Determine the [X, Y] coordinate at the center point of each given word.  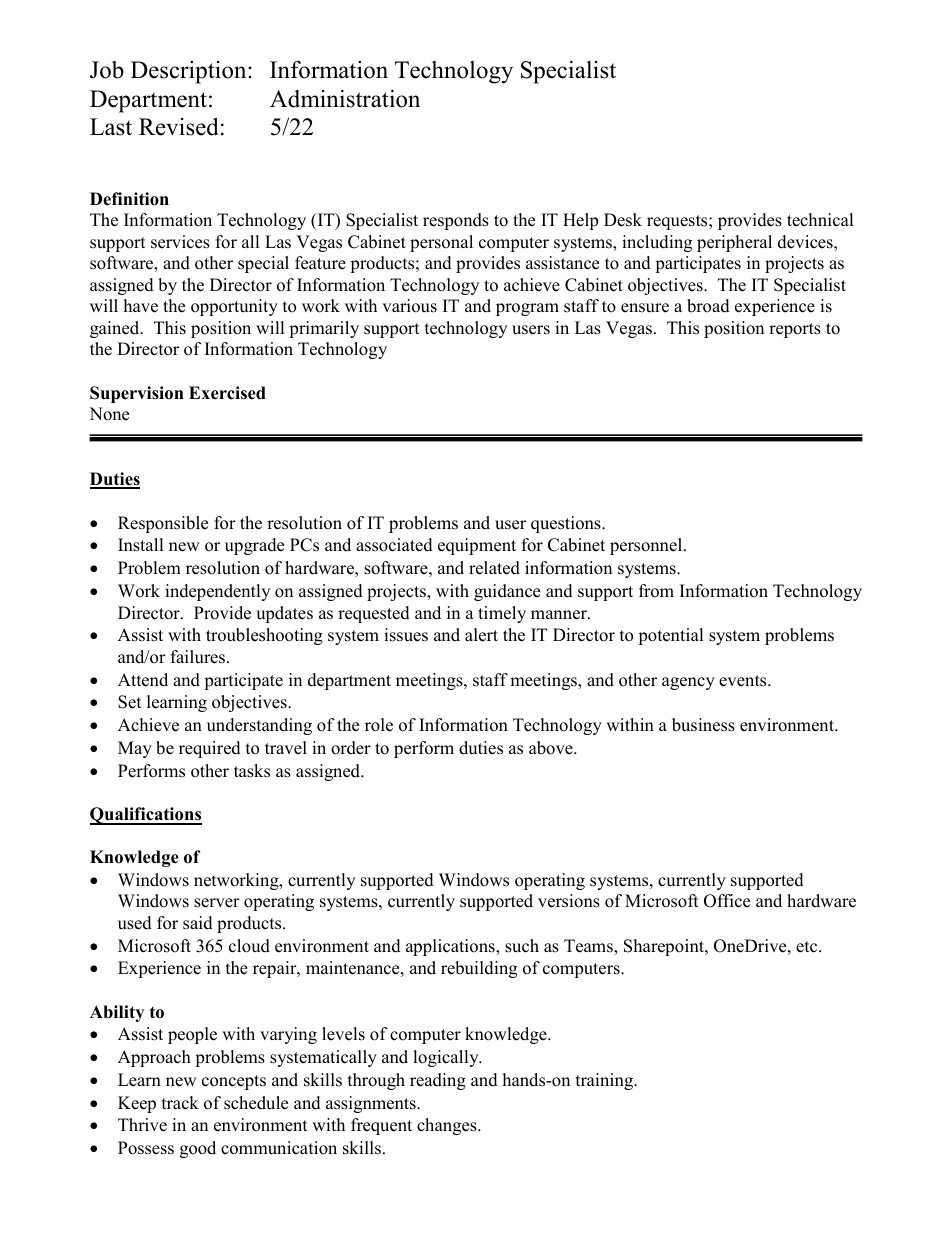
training [606, 1081]
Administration [345, 99]
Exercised [227, 393]
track [180, 1103]
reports [795, 330]
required [210, 749]
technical [820, 220]
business [703, 725]
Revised [179, 126]
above [552, 748]
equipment [477, 546]
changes [448, 1126]
